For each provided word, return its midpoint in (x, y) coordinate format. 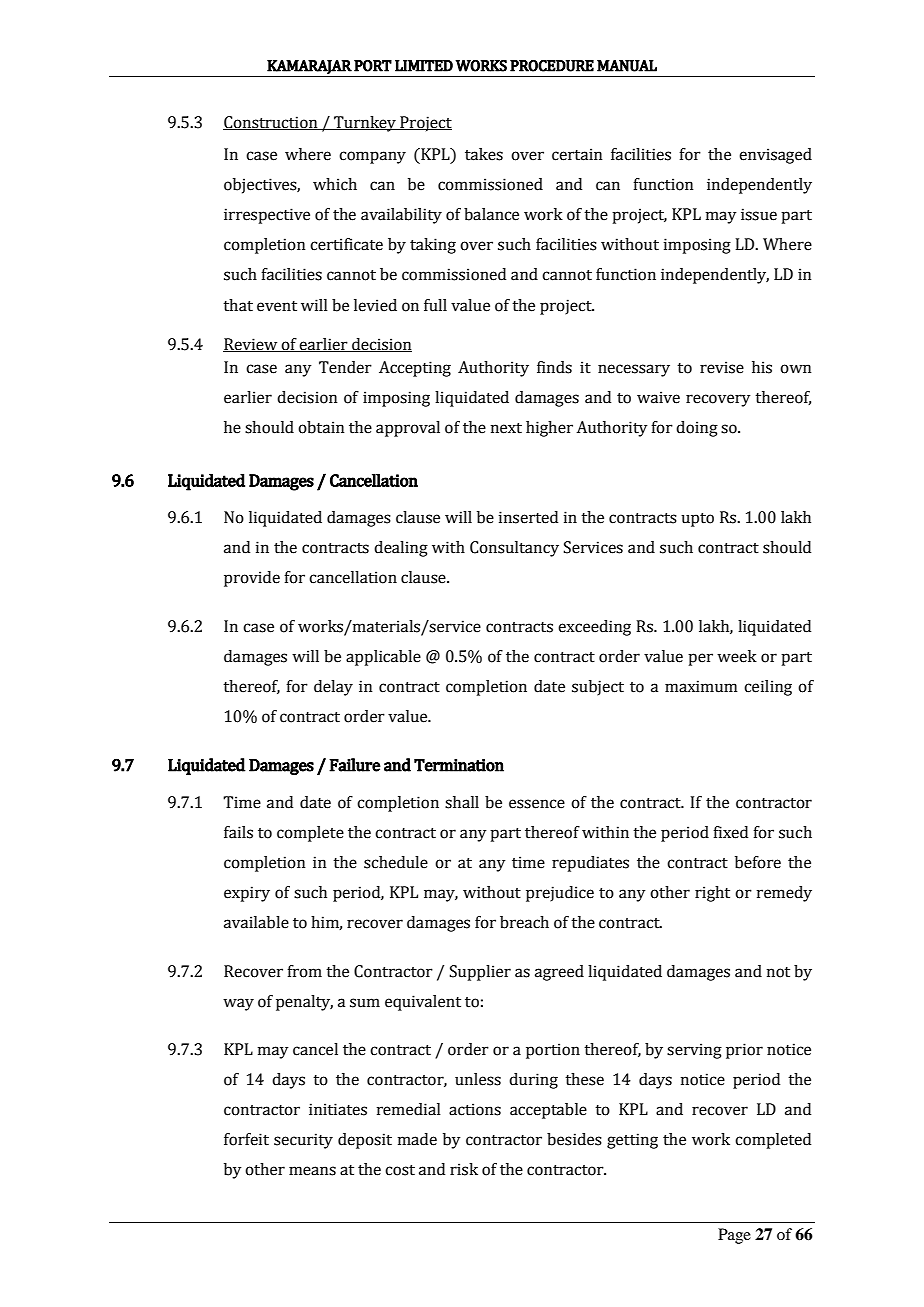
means (312, 1171)
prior (744, 1051)
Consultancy (514, 549)
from (304, 971)
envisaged (775, 156)
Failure (355, 765)
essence (537, 804)
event (277, 306)
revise (722, 367)
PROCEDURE (552, 66)
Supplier (480, 973)
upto (697, 520)
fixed (730, 832)
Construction (271, 123)
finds (554, 367)
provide (252, 579)
